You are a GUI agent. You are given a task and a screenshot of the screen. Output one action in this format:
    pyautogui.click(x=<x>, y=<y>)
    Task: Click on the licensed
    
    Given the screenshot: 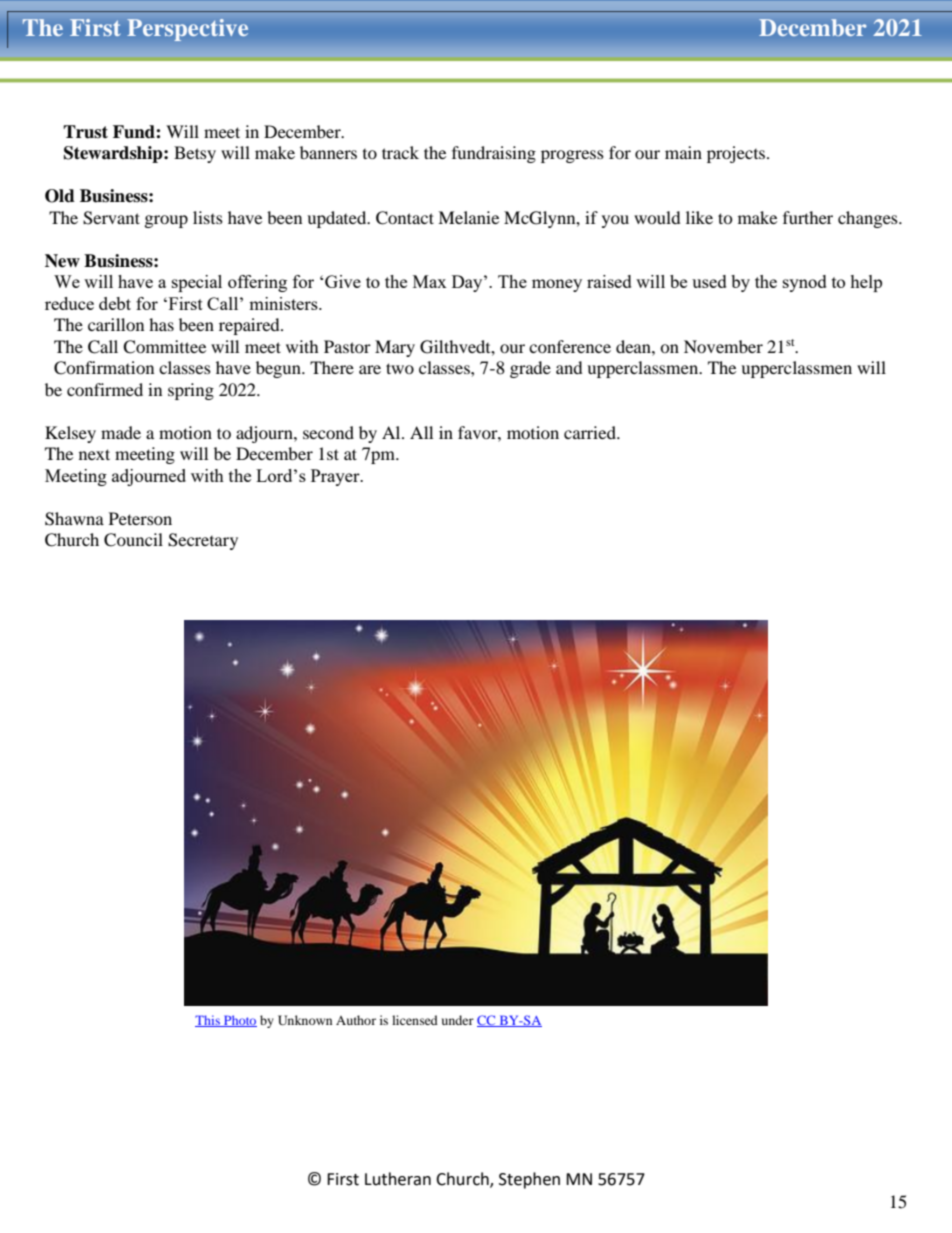 What is the action you would take?
    pyautogui.click(x=415, y=1020)
